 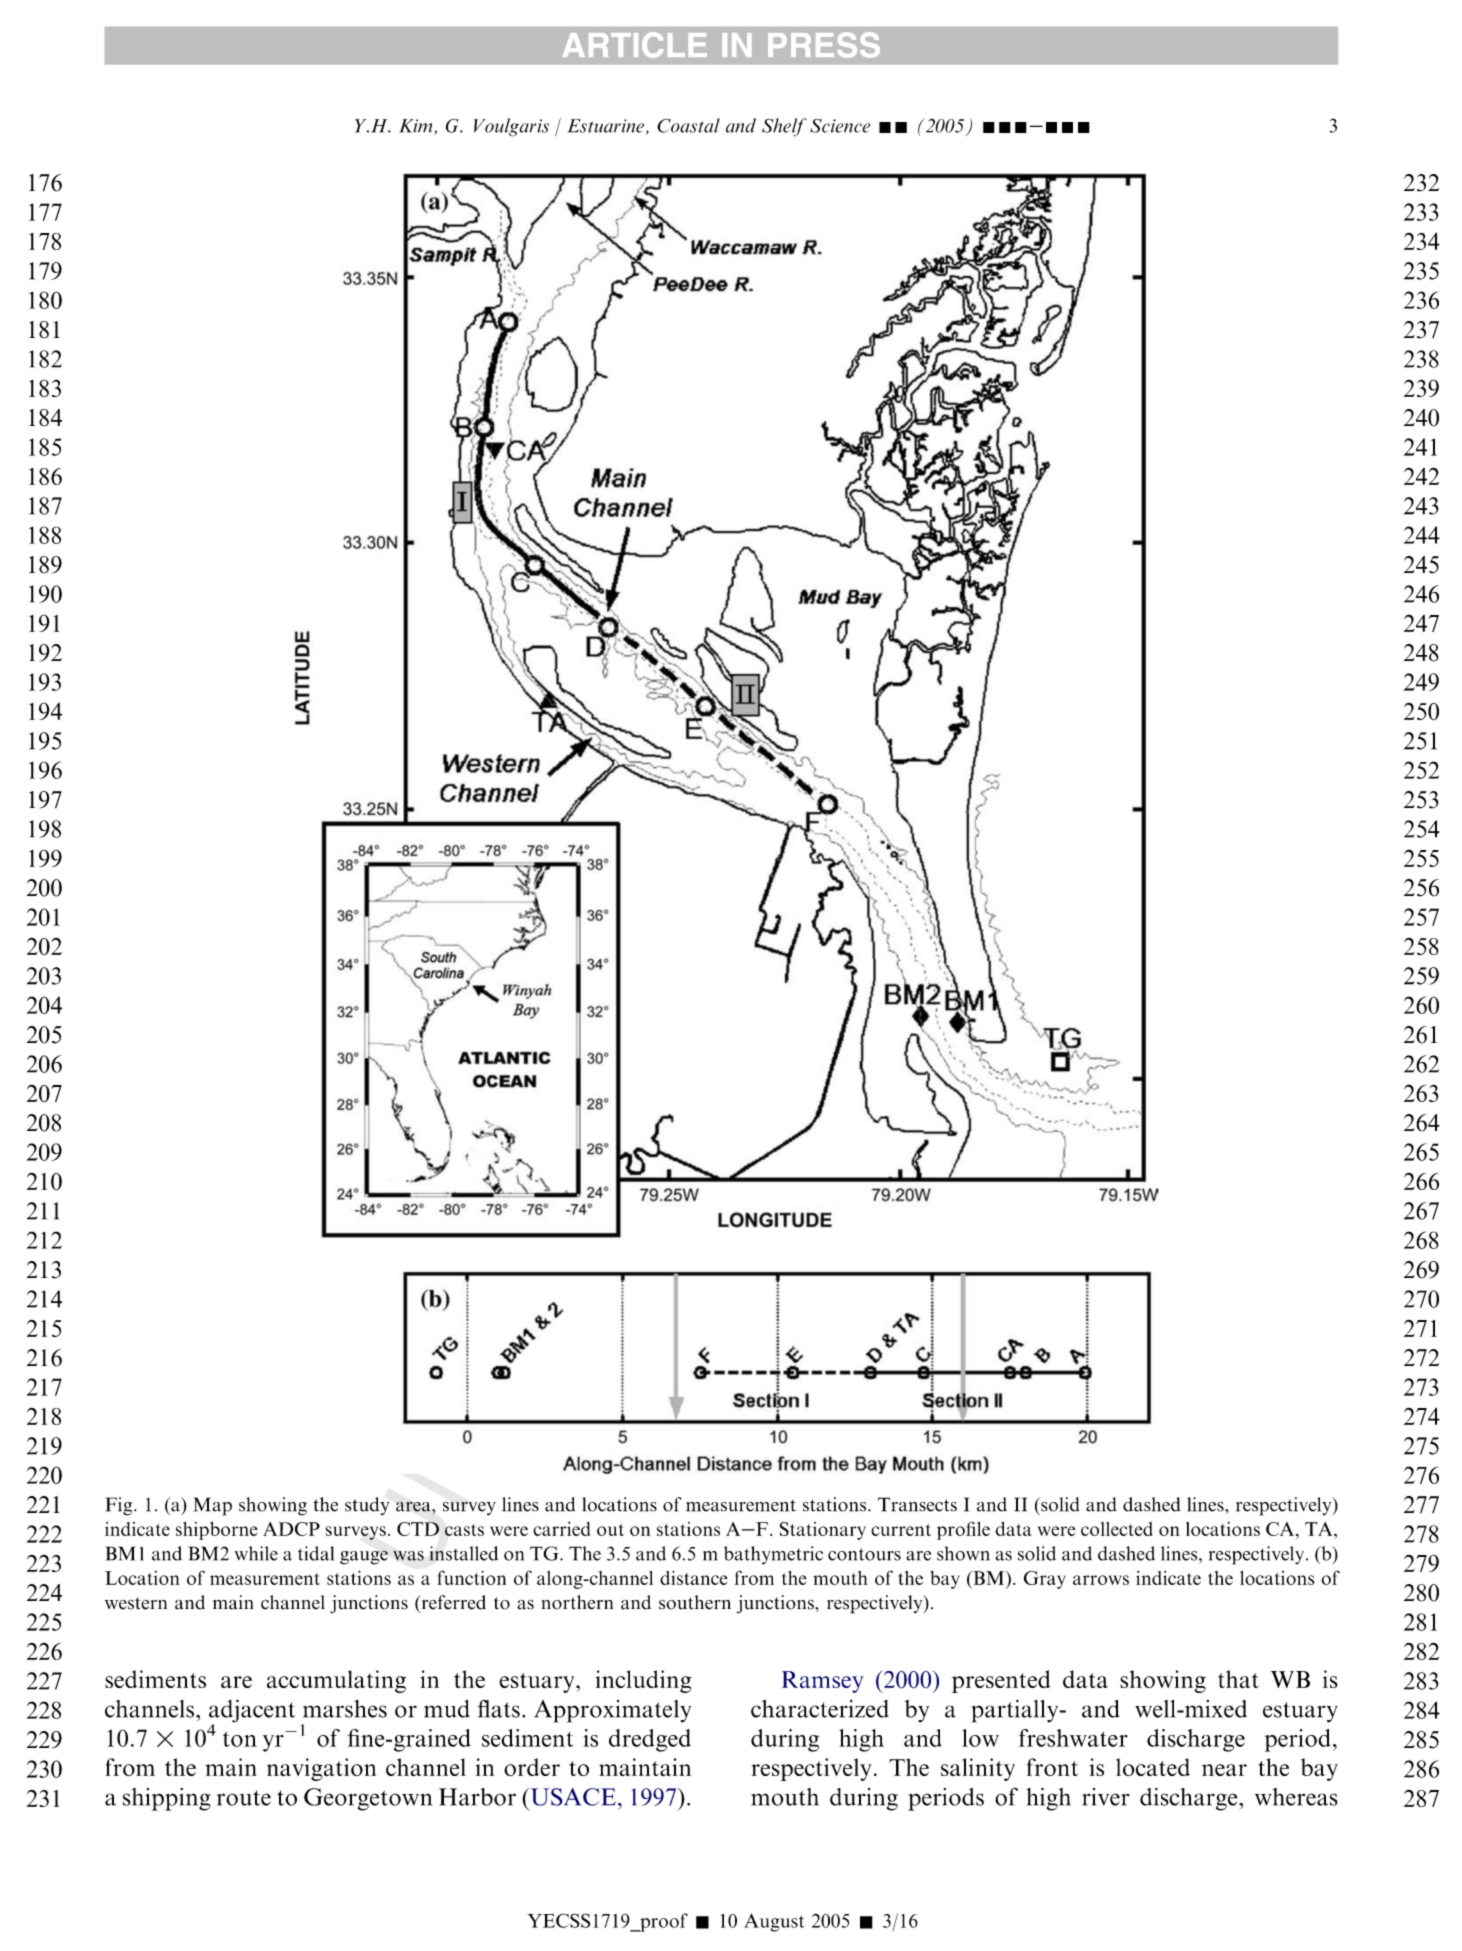 What do you see at coordinates (1117, 1529) in the screenshot?
I see `collected` at bounding box center [1117, 1529].
